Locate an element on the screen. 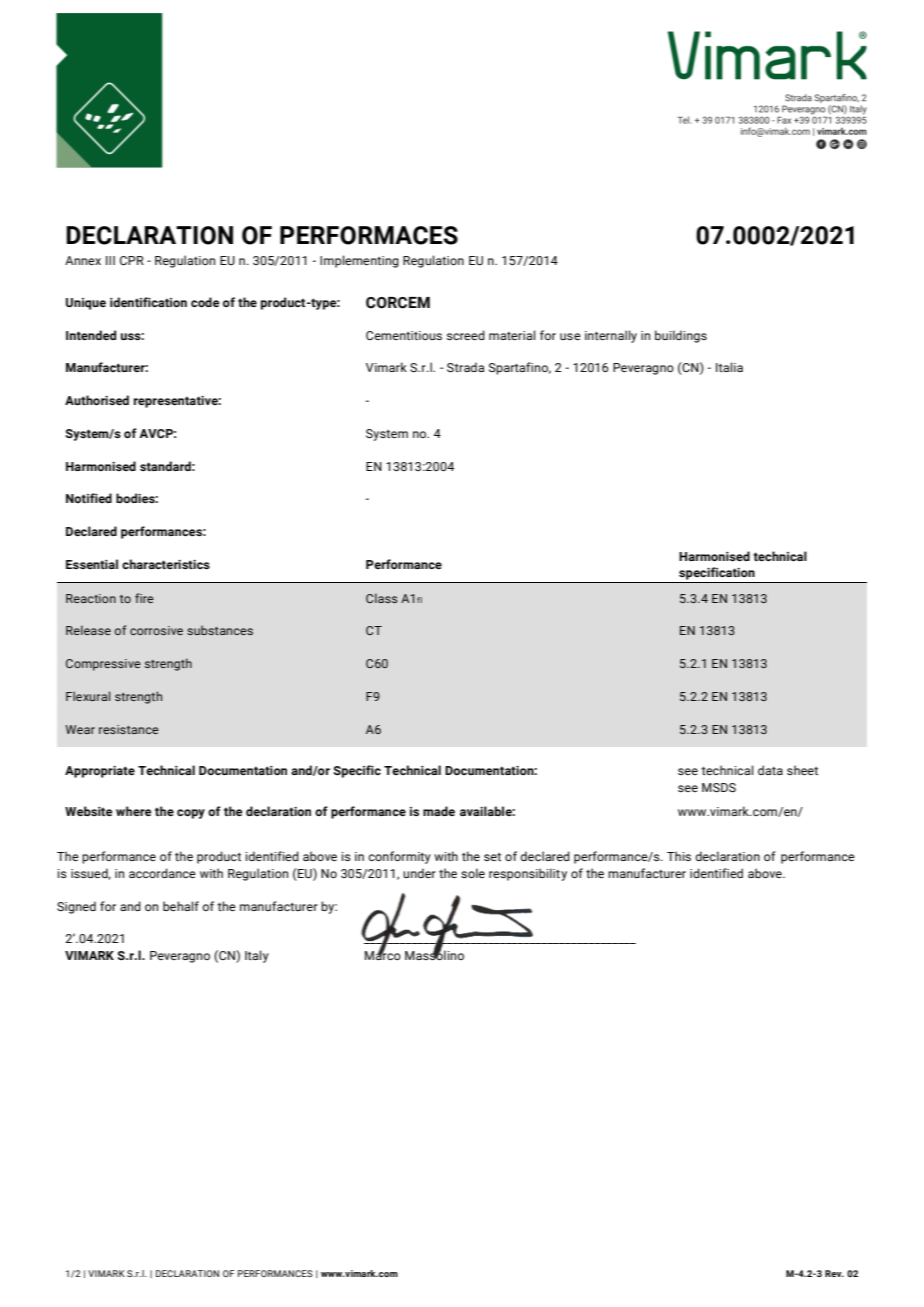 Image resolution: width=924 pixels, height=1307 pixels. Rev is located at coordinates (834, 1273).
